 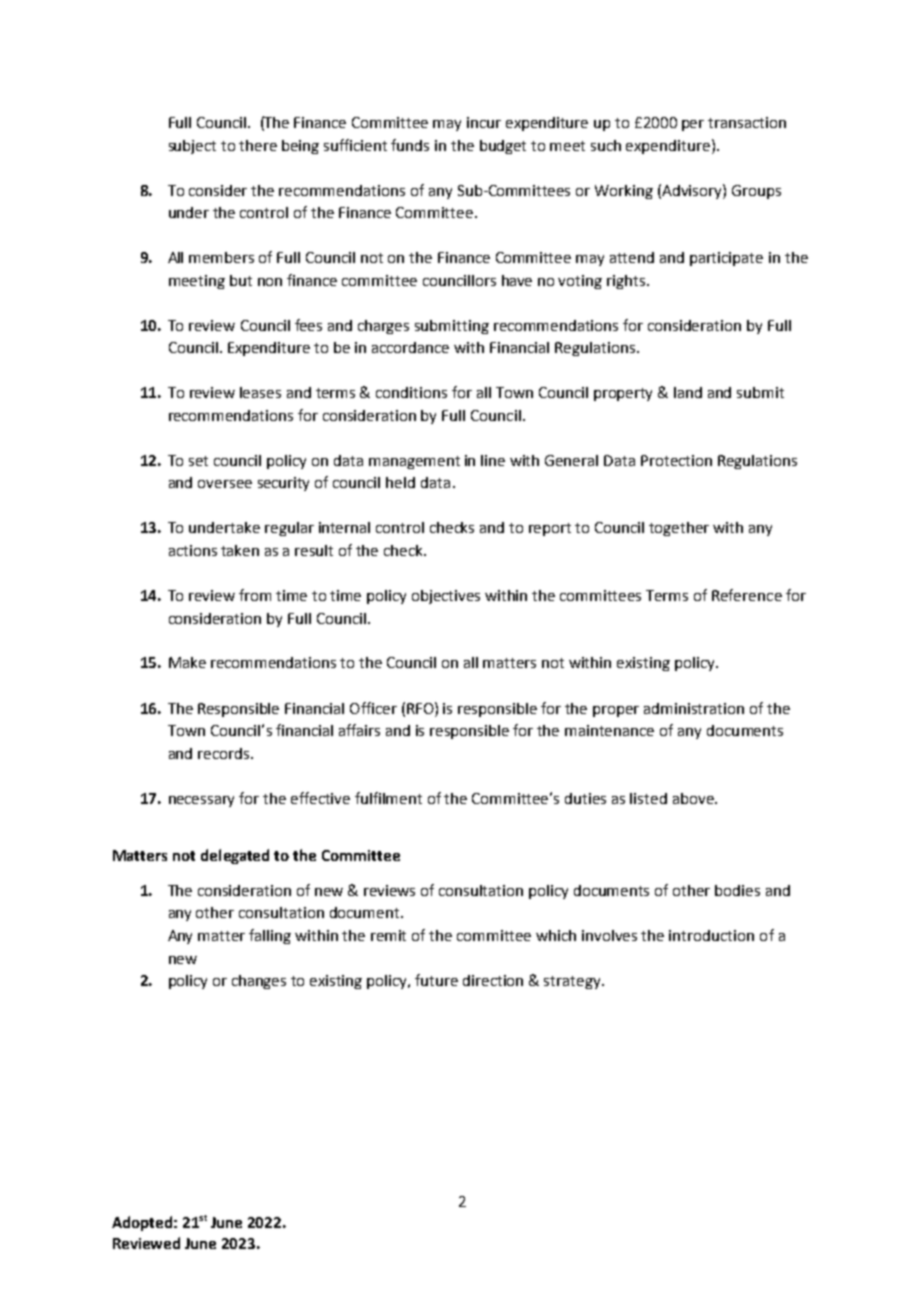 I want to click on administration, so click(x=694, y=708).
